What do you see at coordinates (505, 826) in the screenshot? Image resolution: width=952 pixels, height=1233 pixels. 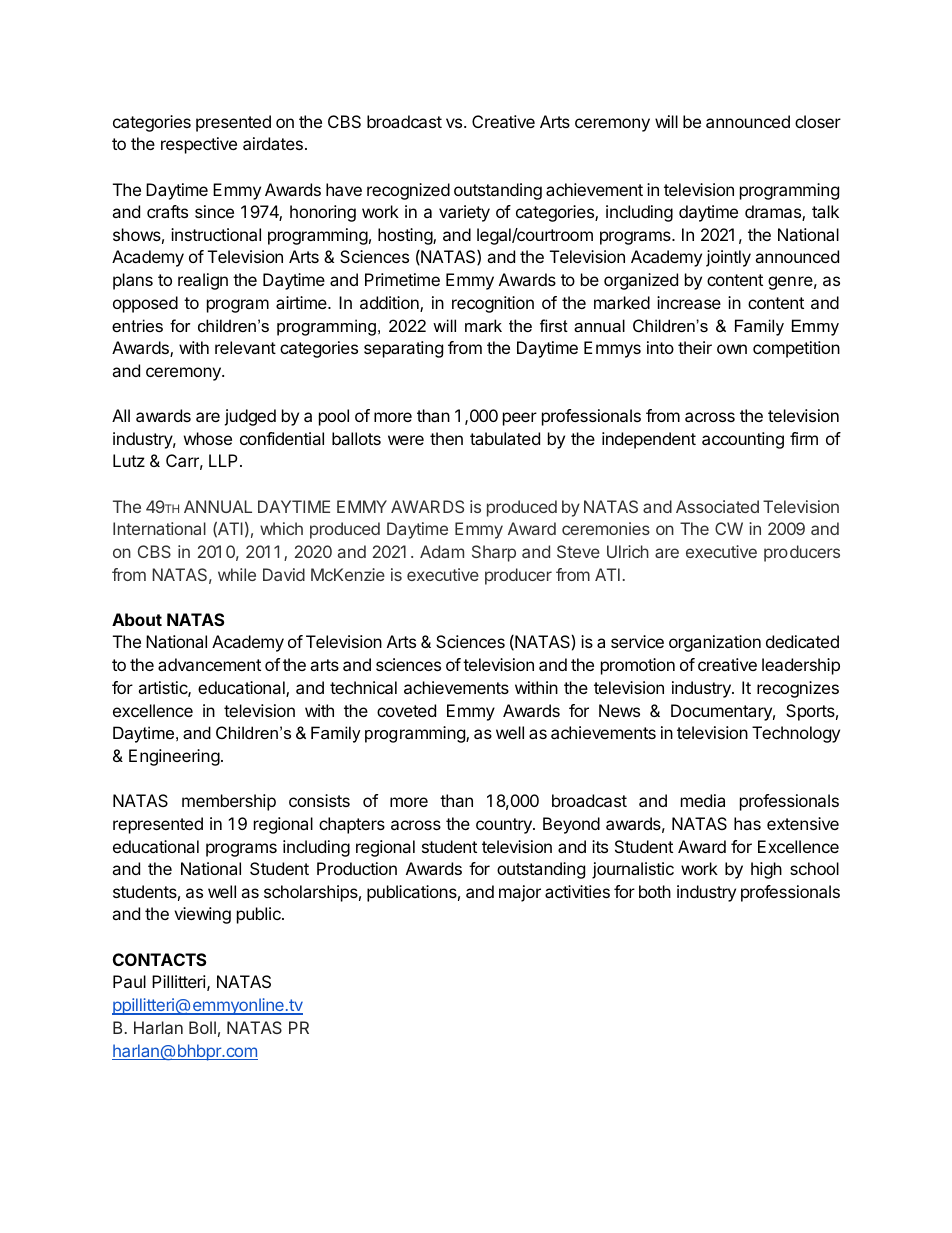 I see `country` at bounding box center [505, 826].
